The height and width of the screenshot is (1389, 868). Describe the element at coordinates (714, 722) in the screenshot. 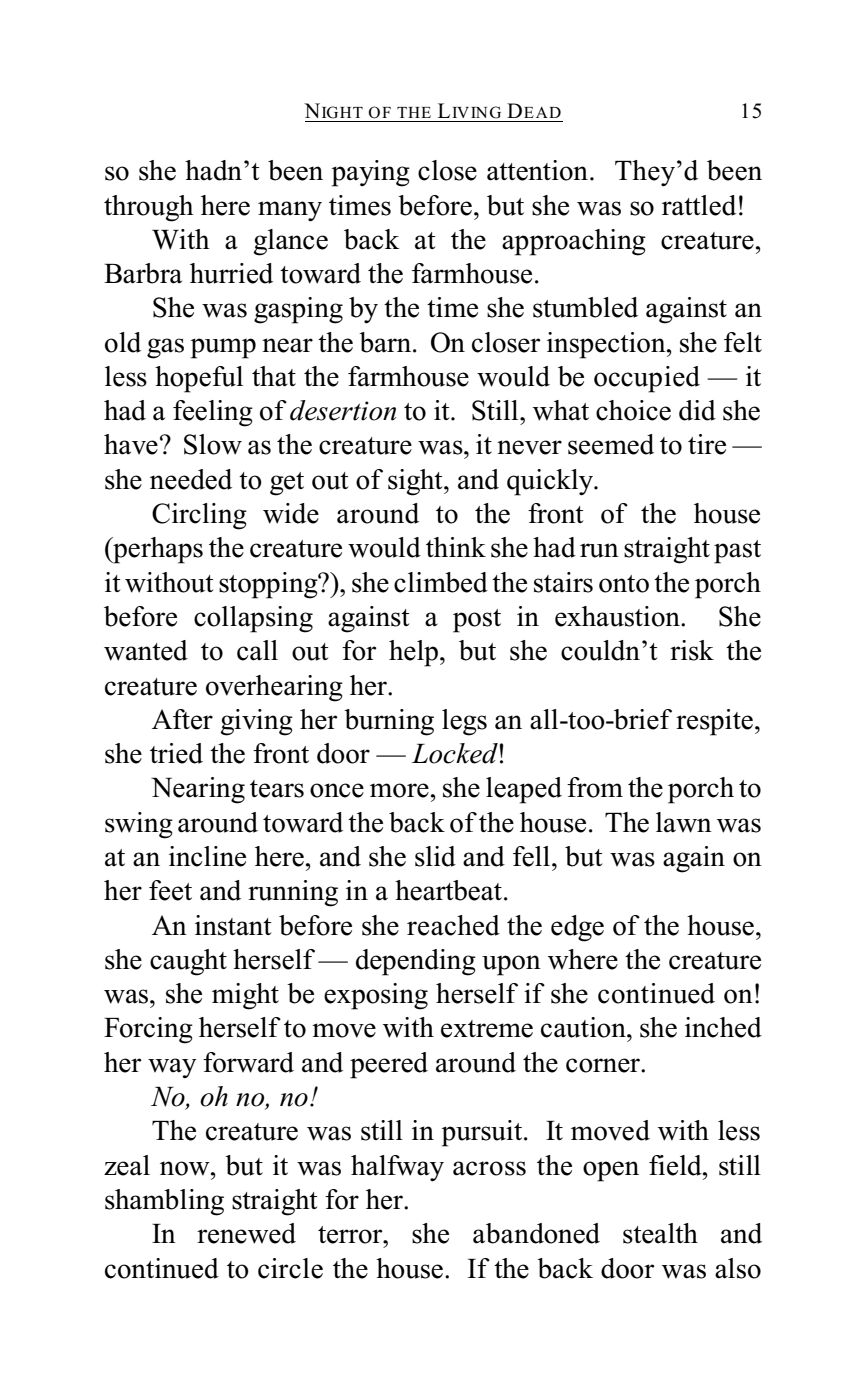

I see `respite` at that location.
